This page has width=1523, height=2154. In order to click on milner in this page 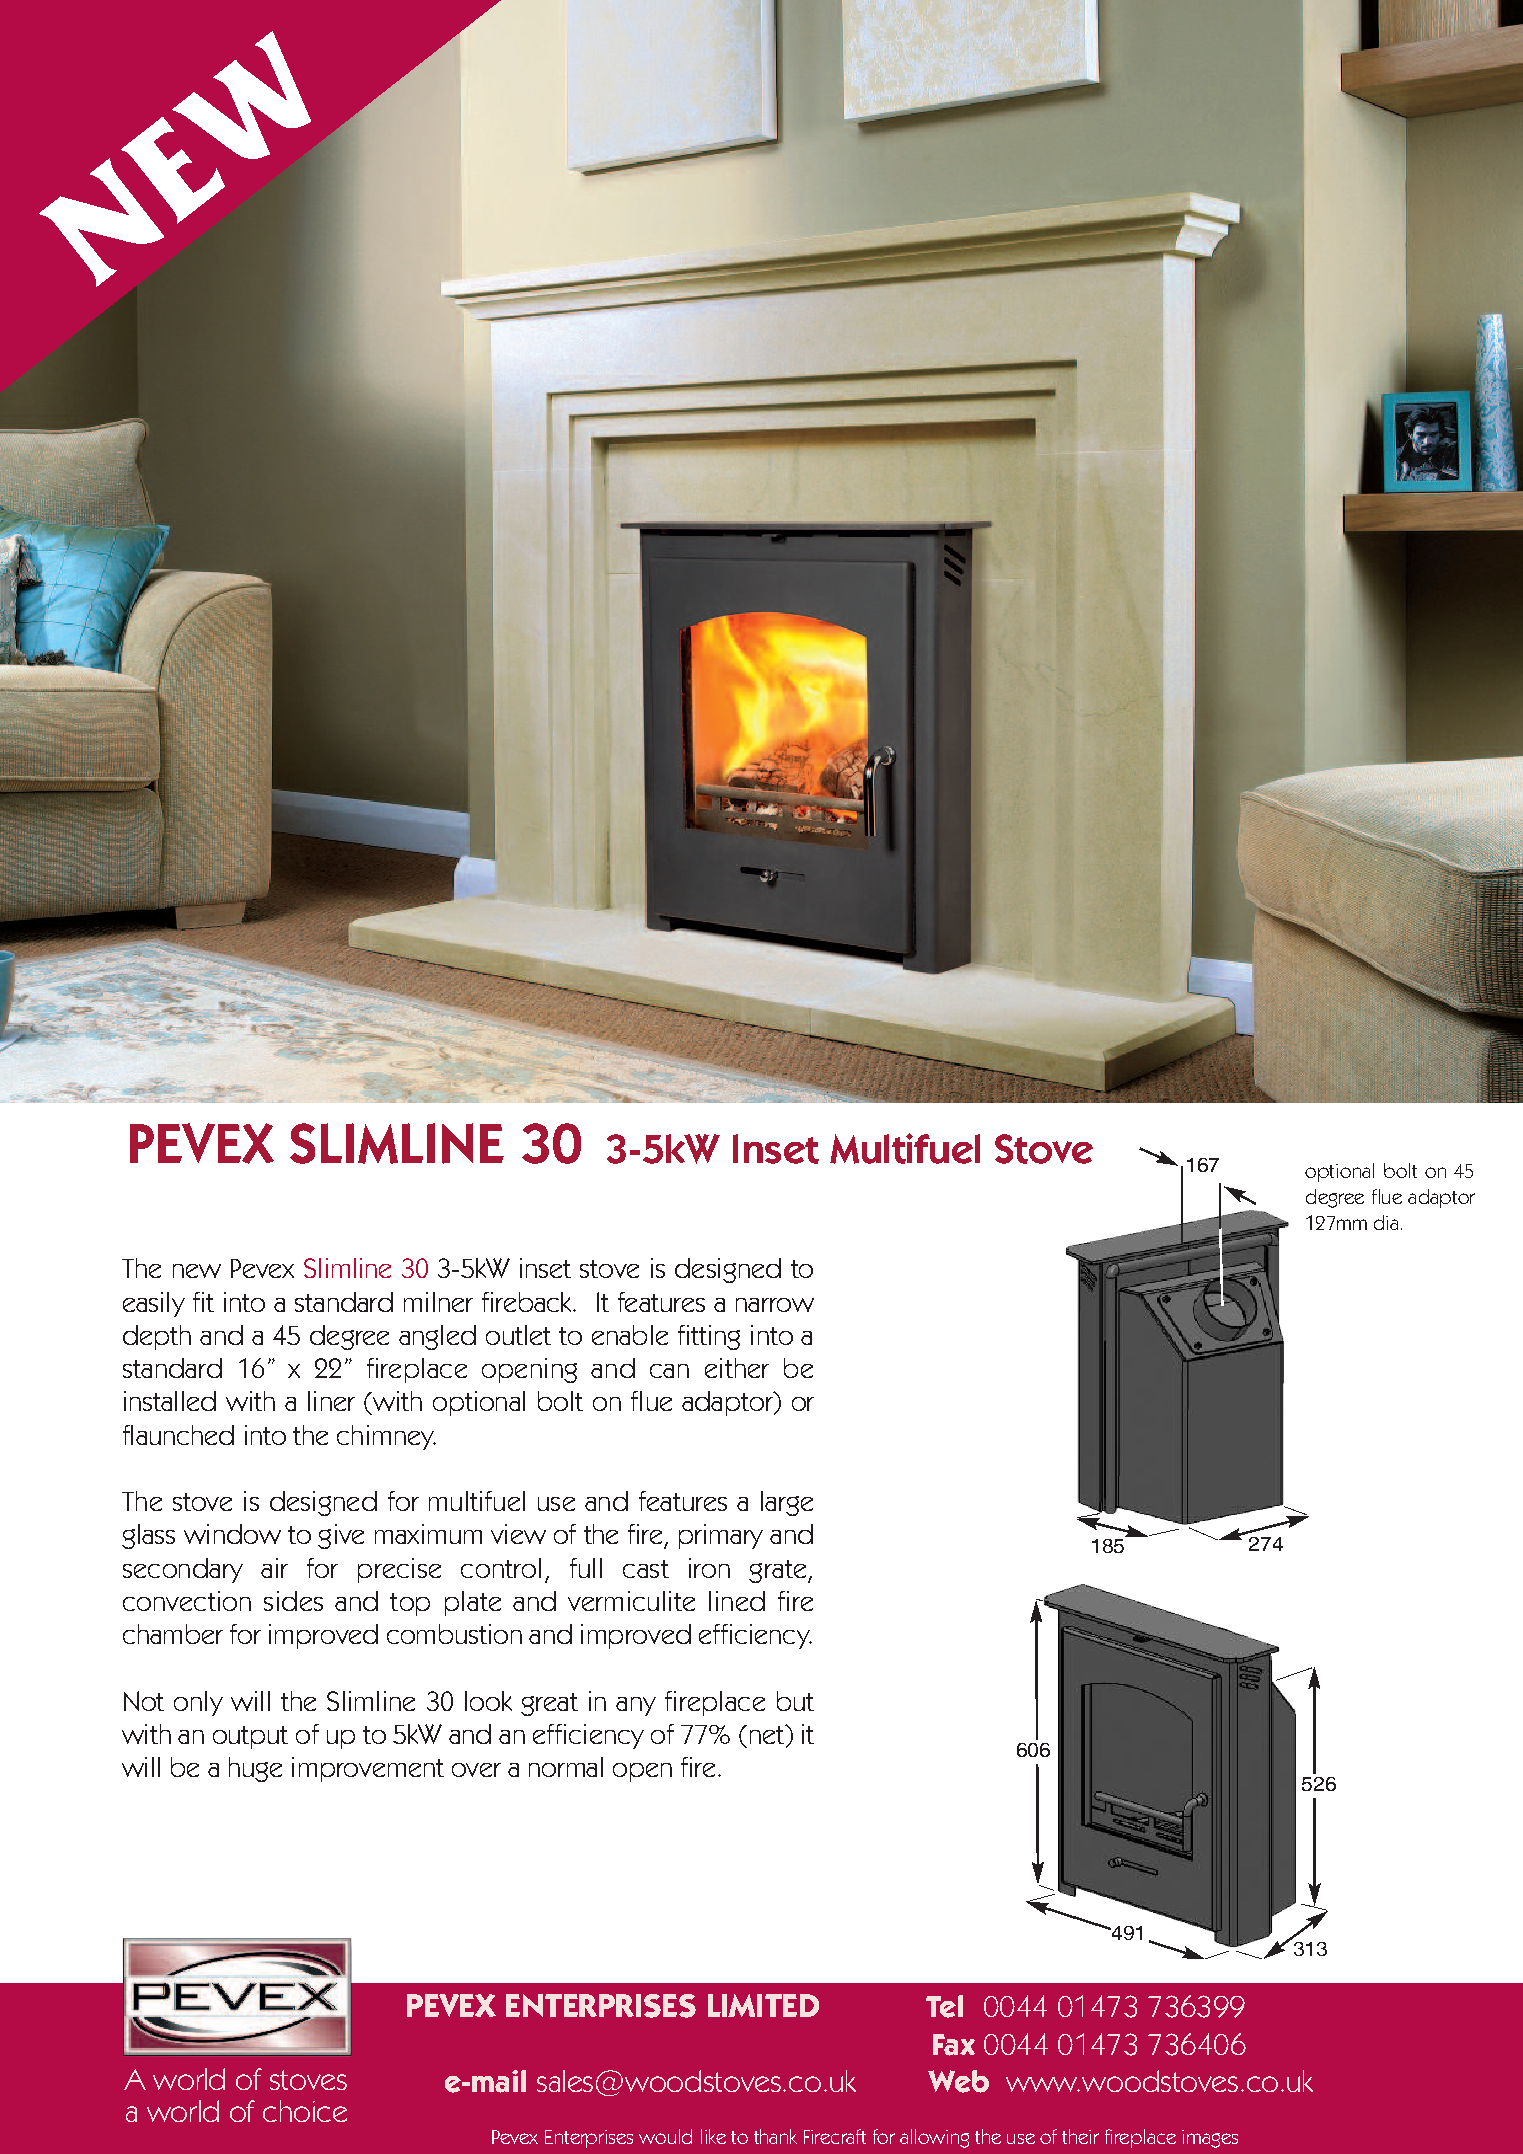, I will do `click(438, 1302)`.
